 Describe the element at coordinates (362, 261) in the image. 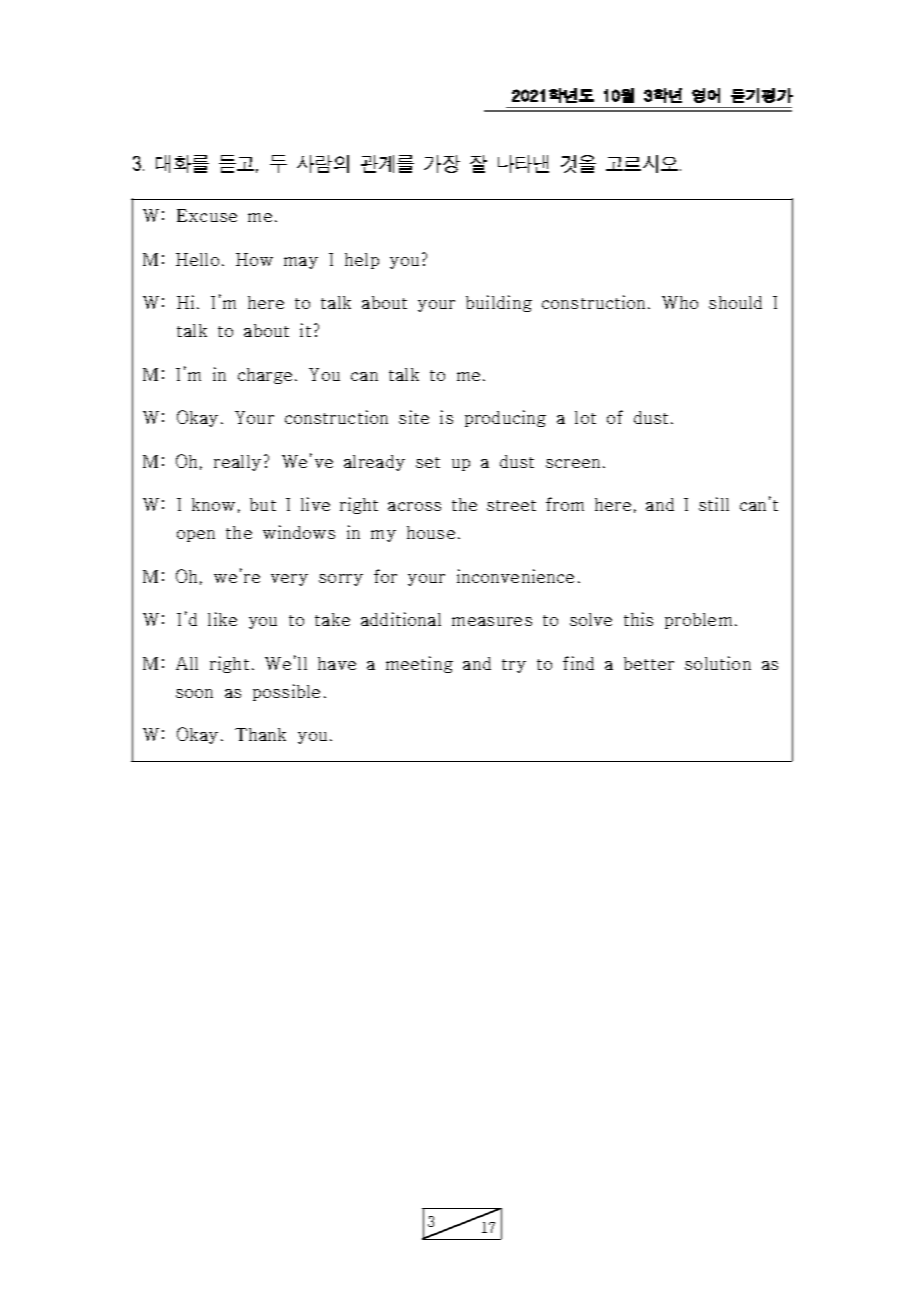

I see `help` at that location.
